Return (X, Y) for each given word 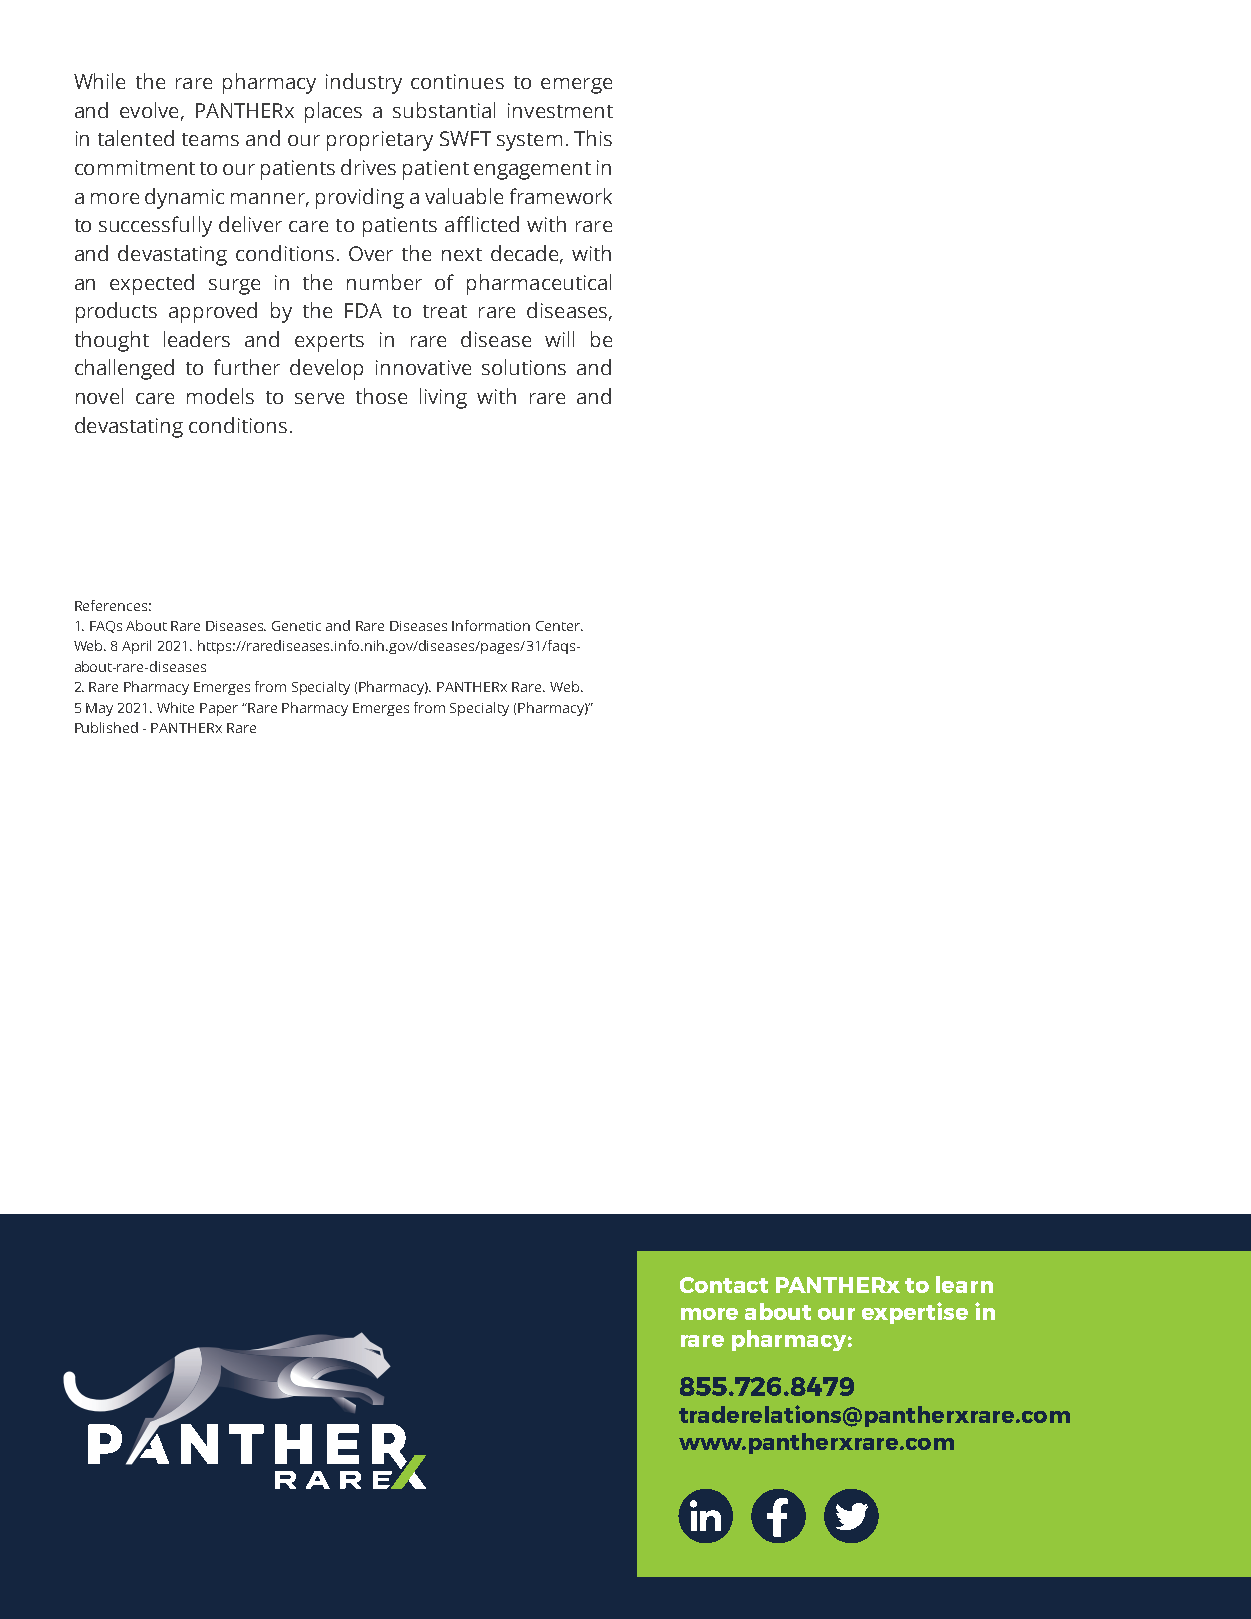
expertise (915, 1313)
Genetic (296, 626)
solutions (524, 367)
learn (964, 1284)
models (220, 396)
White (175, 707)
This (593, 138)
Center (559, 626)
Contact (724, 1285)
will (559, 339)
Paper (219, 709)
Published (106, 727)
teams (210, 139)
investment (560, 110)
